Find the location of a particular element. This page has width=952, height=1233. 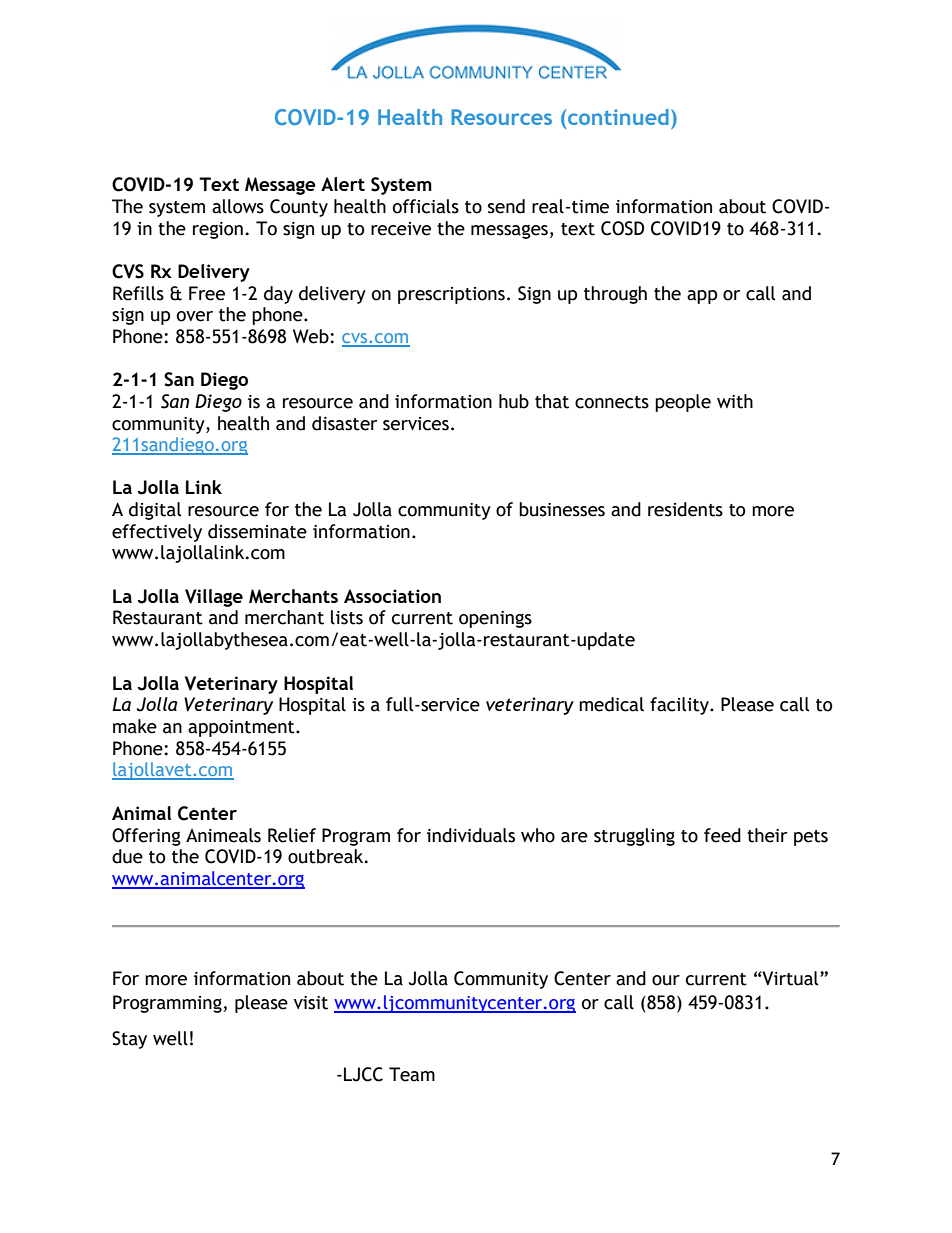

Stay is located at coordinates (129, 1040).
